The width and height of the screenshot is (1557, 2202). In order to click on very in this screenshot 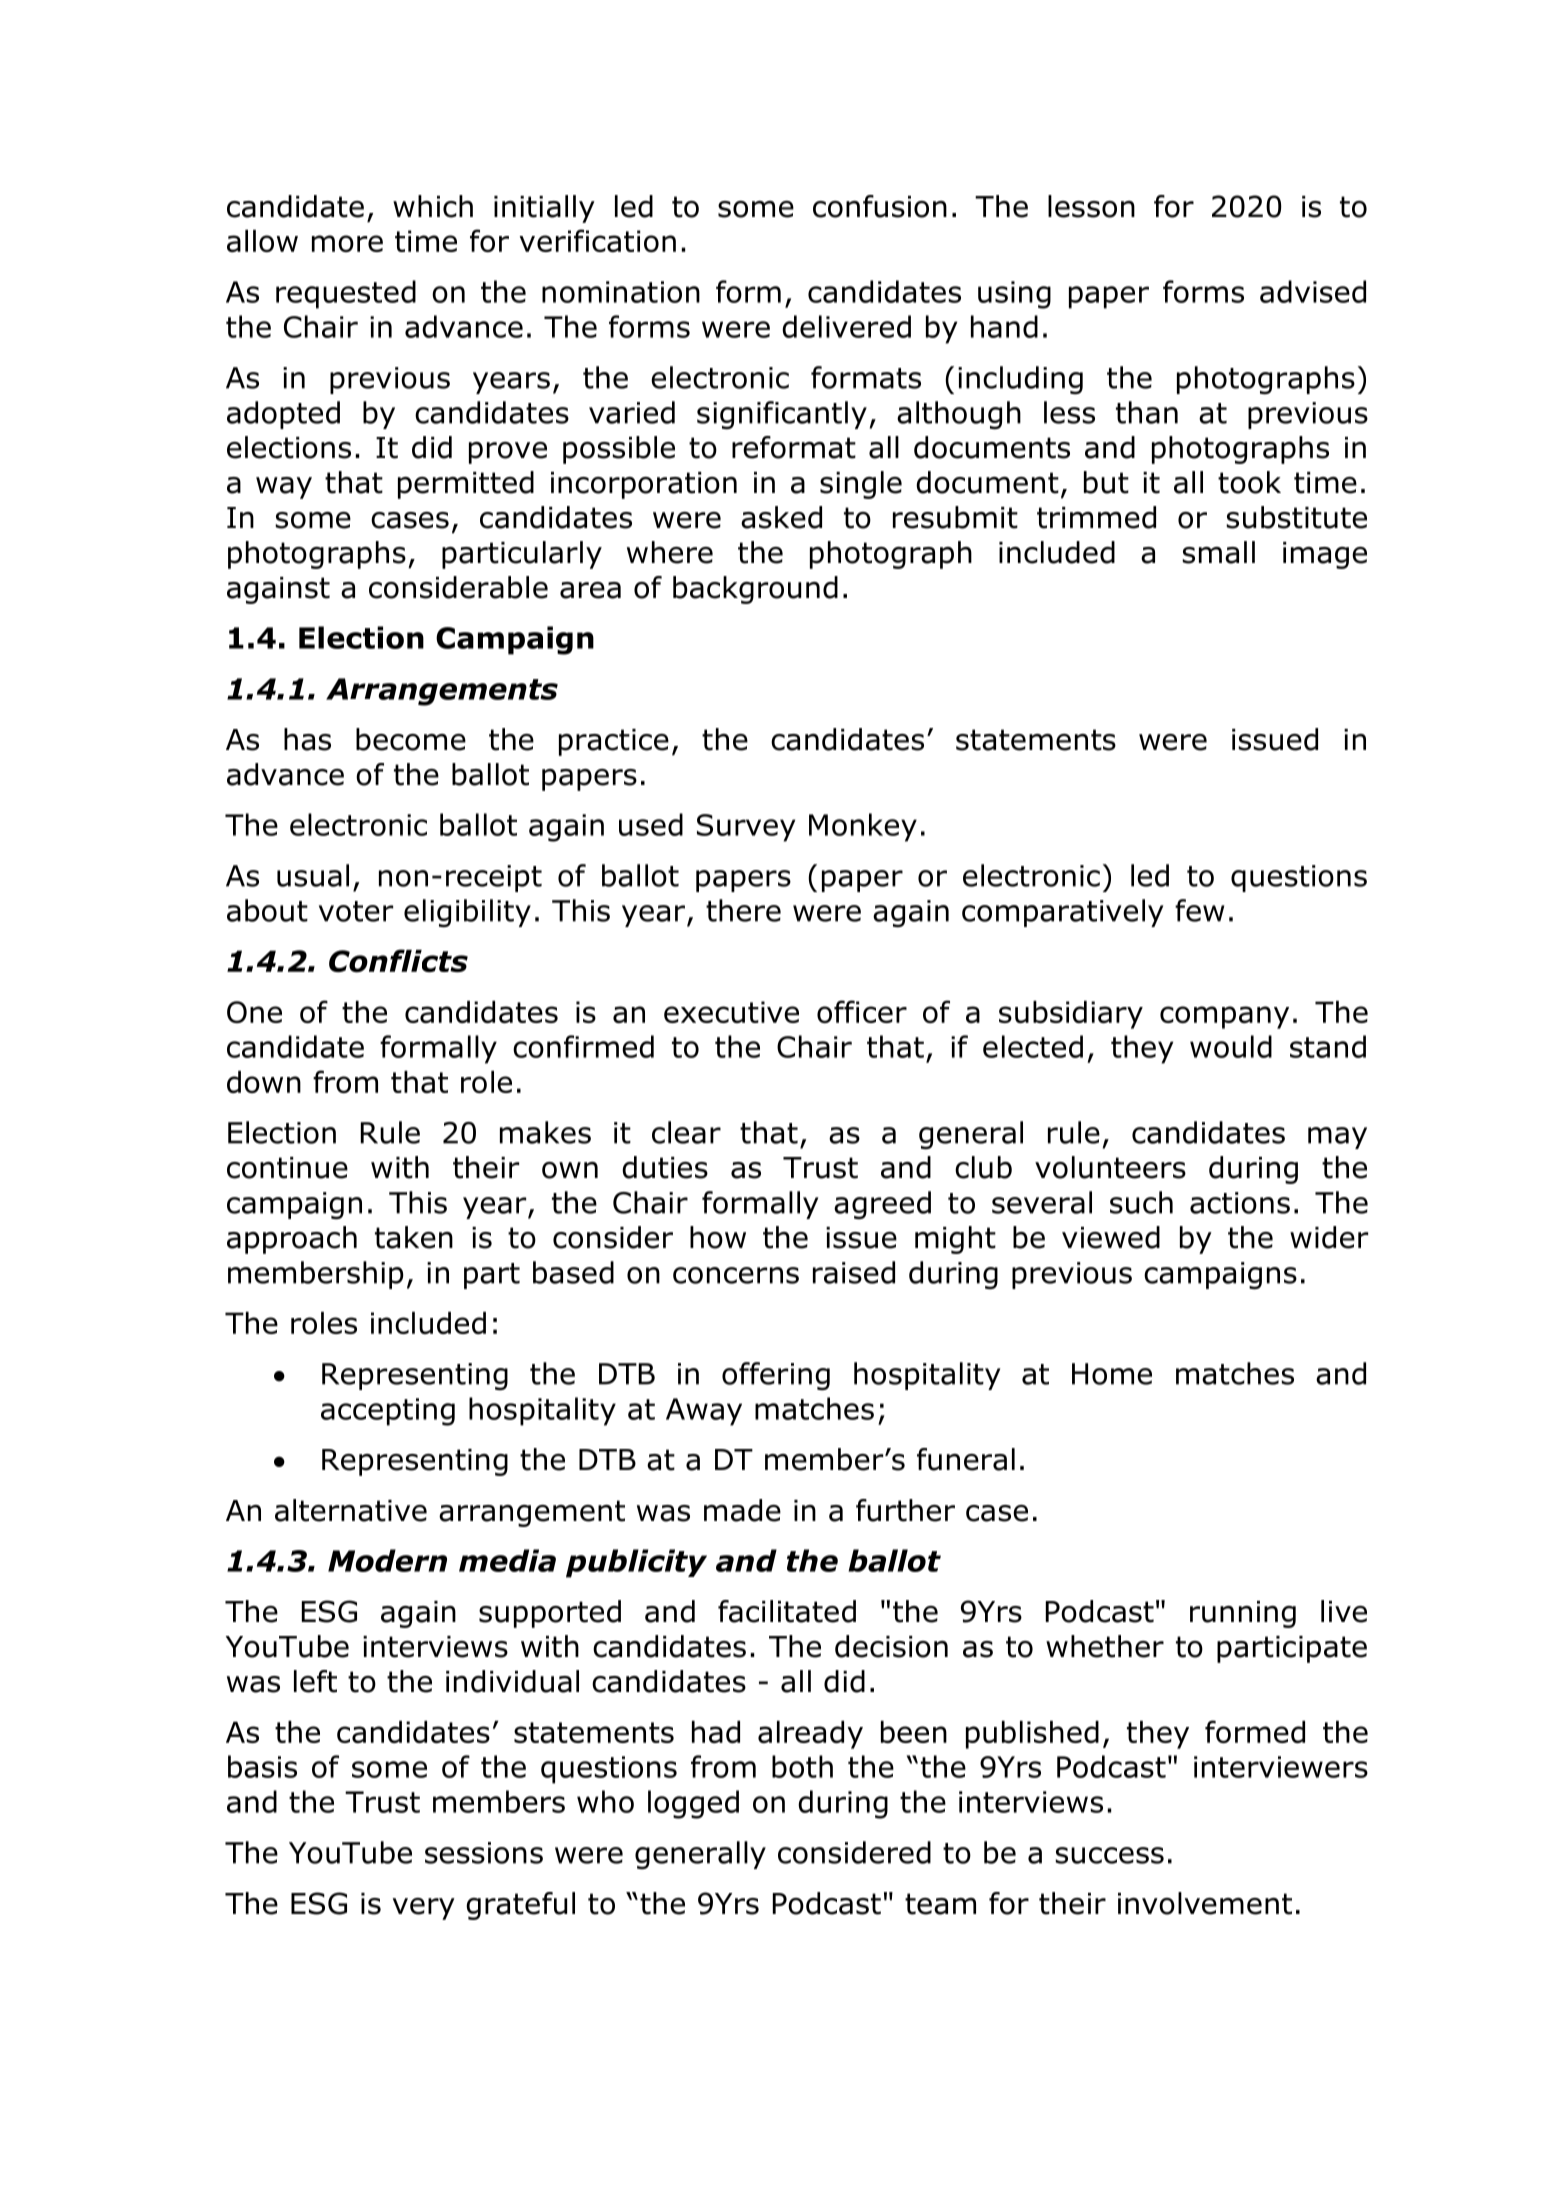, I will do `click(424, 1909)`.
